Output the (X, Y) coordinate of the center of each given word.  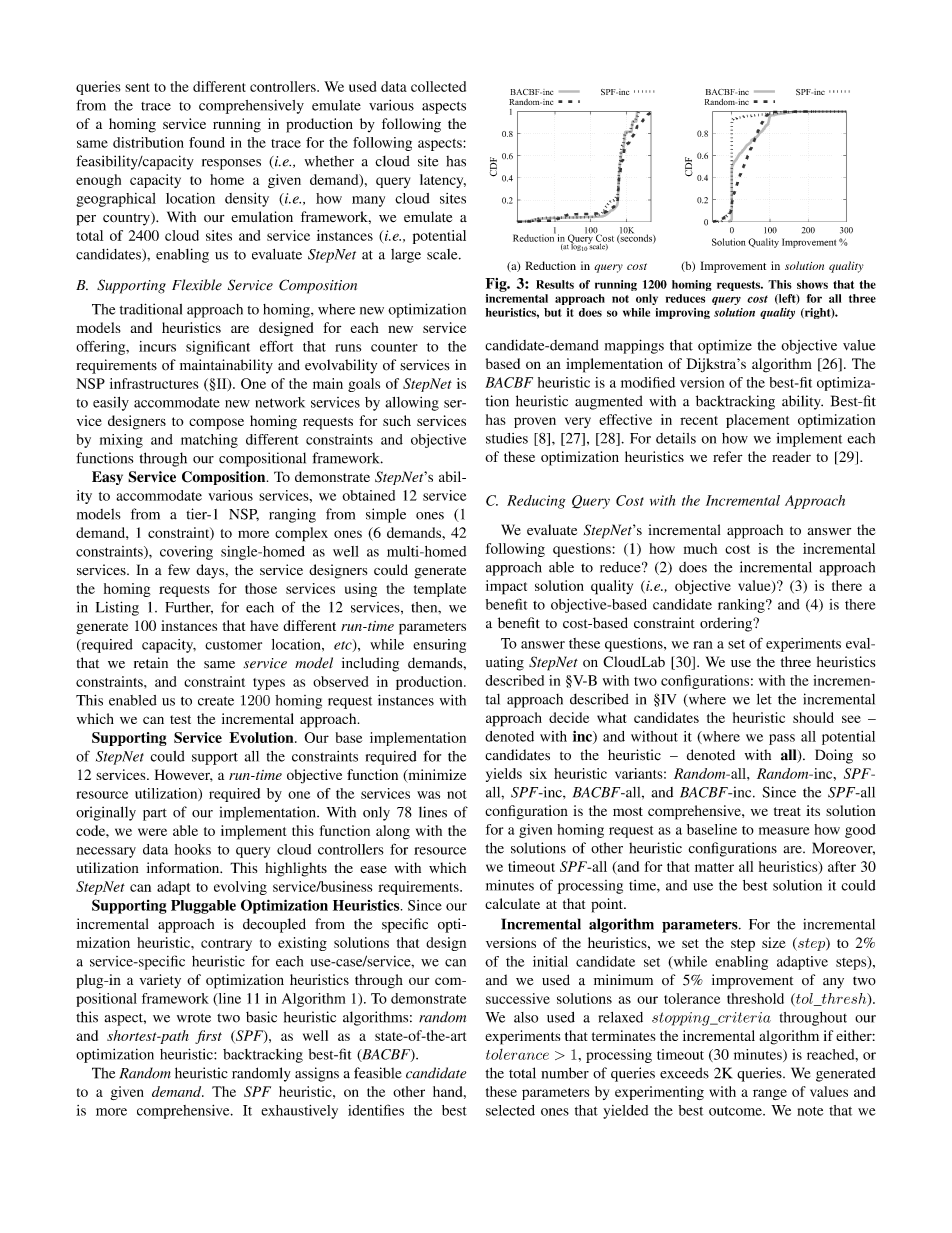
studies (507, 438)
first (208, 1037)
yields (504, 775)
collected (438, 86)
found (207, 142)
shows (812, 284)
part (155, 814)
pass (782, 739)
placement (757, 421)
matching (209, 441)
